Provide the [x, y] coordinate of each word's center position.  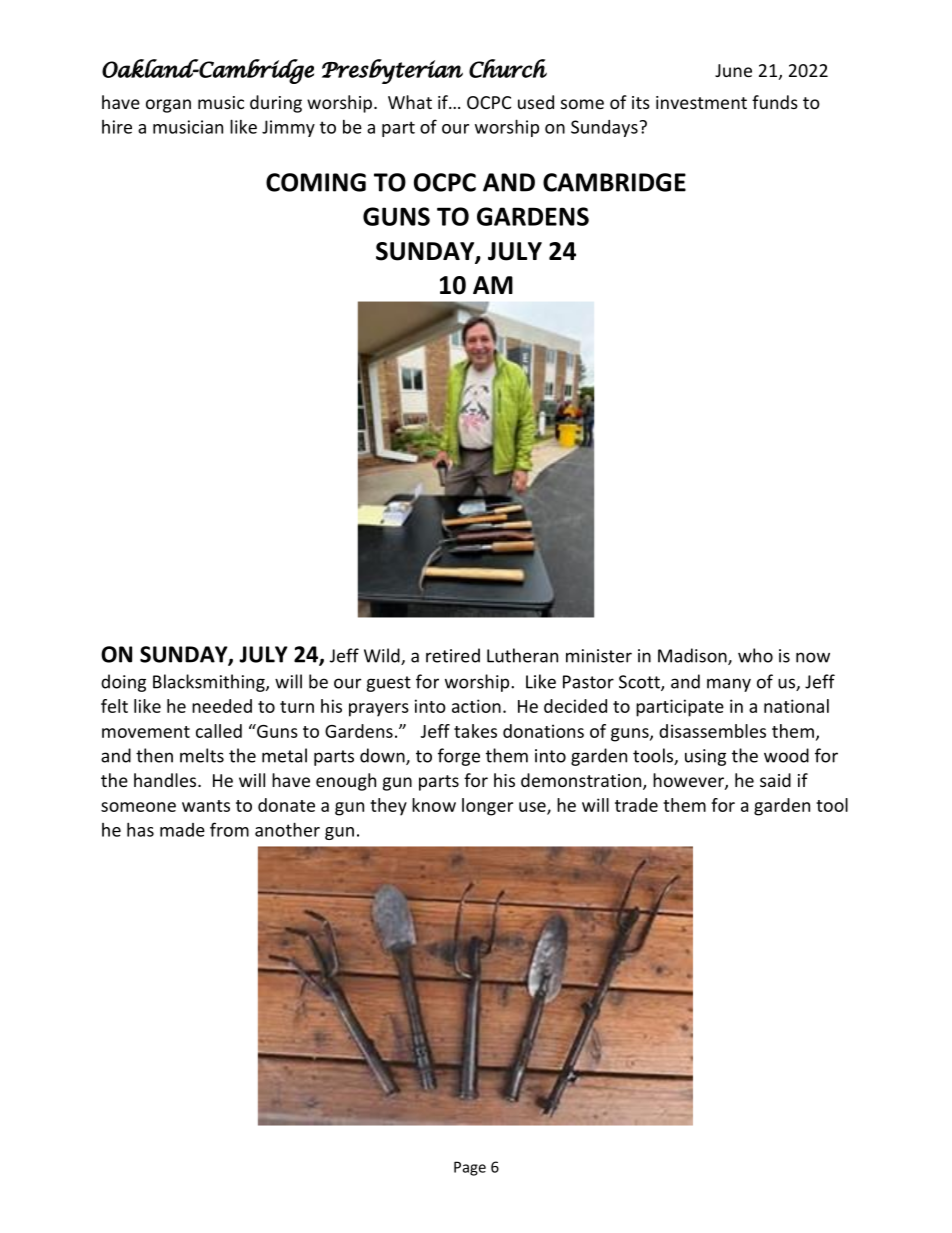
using [705, 757]
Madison [693, 656]
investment [701, 102]
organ [168, 106]
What [410, 102]
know [434, 805]
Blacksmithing [210, 683]
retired [453, 655]
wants [206, 806]
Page [470, 1168]
